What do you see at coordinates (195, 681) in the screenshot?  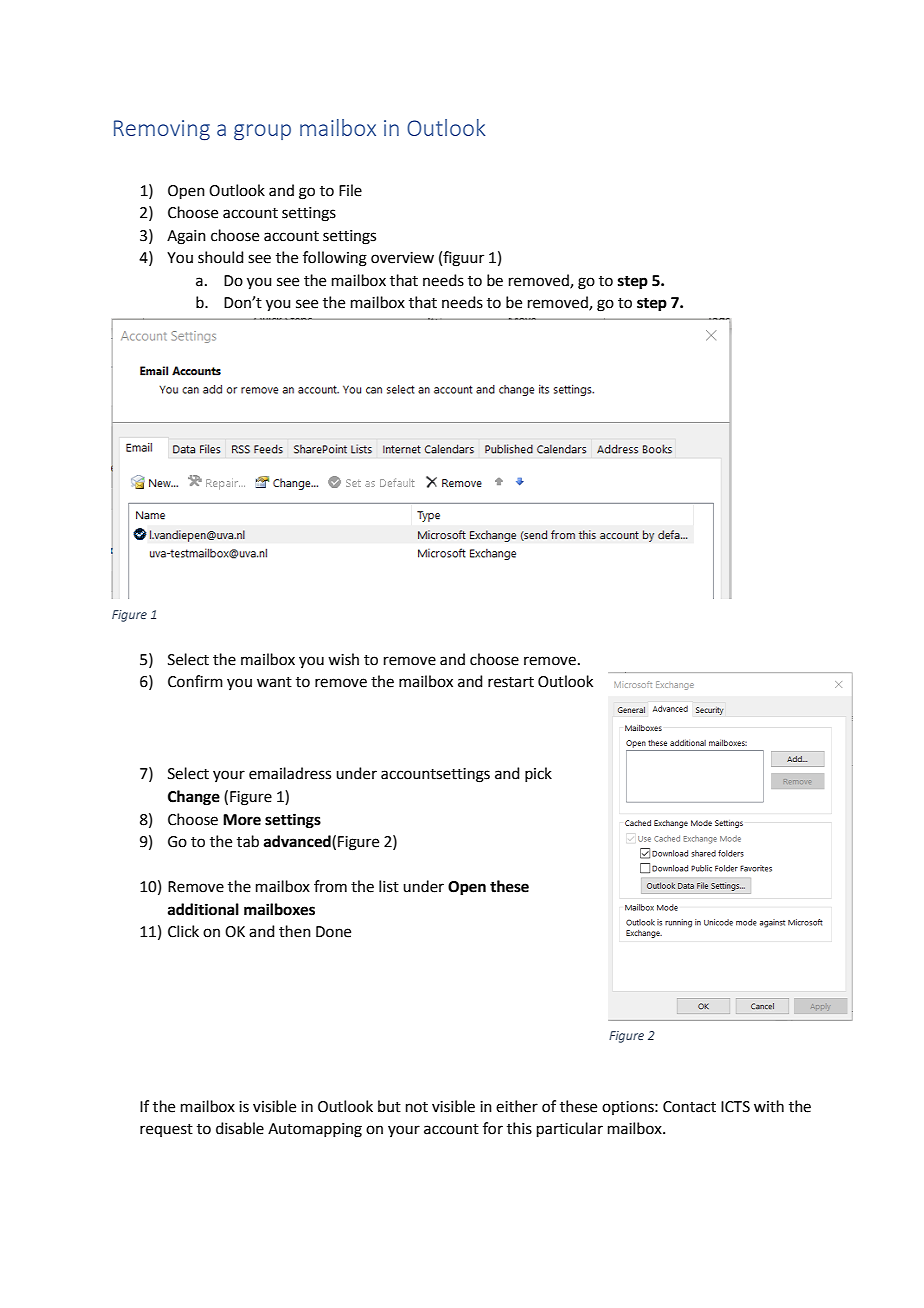 I see `Confirm` at bounding box center [195, 681].
